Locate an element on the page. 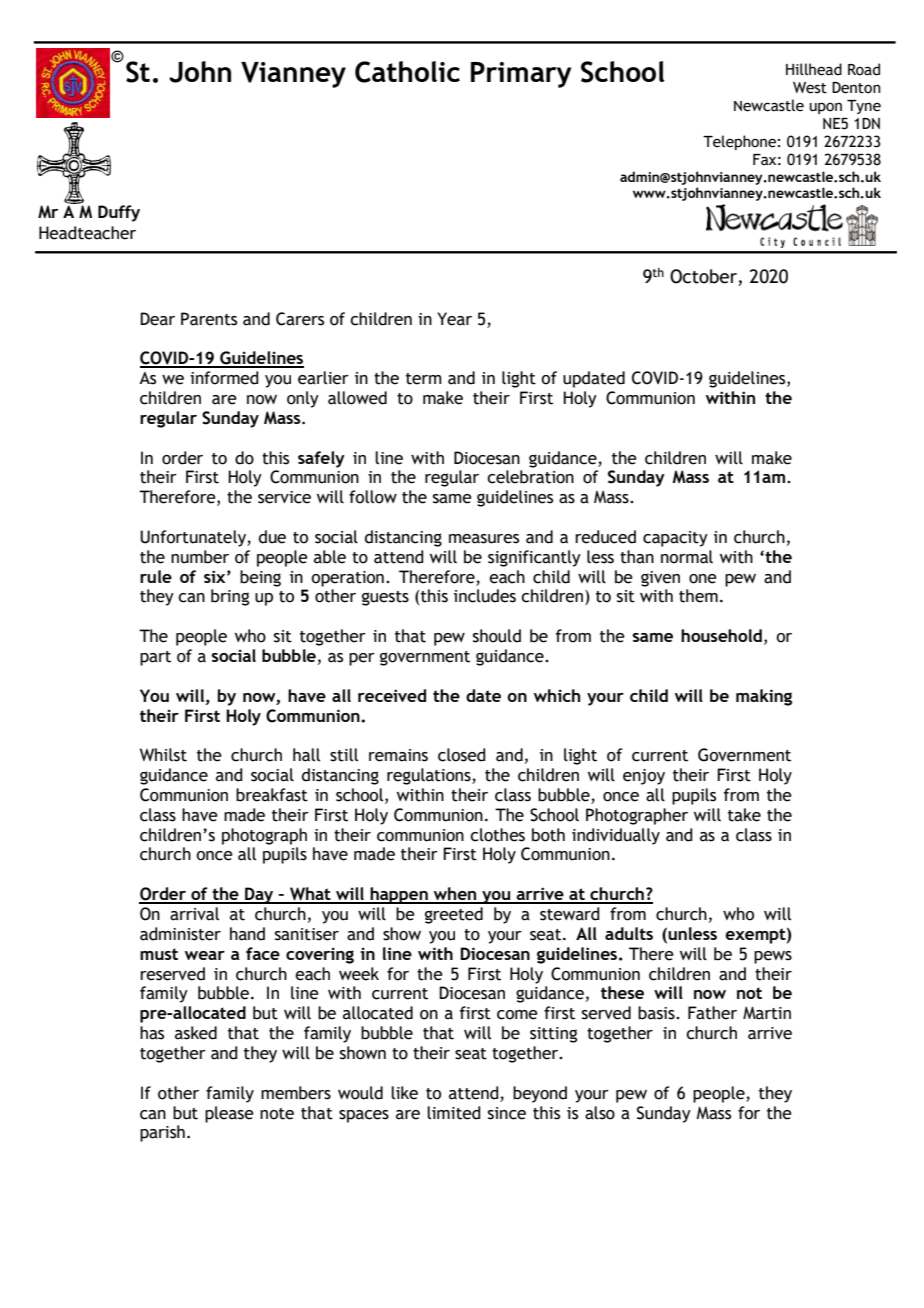 The image size is (924, 1308). celebration is located at coordinates (530, 477).
